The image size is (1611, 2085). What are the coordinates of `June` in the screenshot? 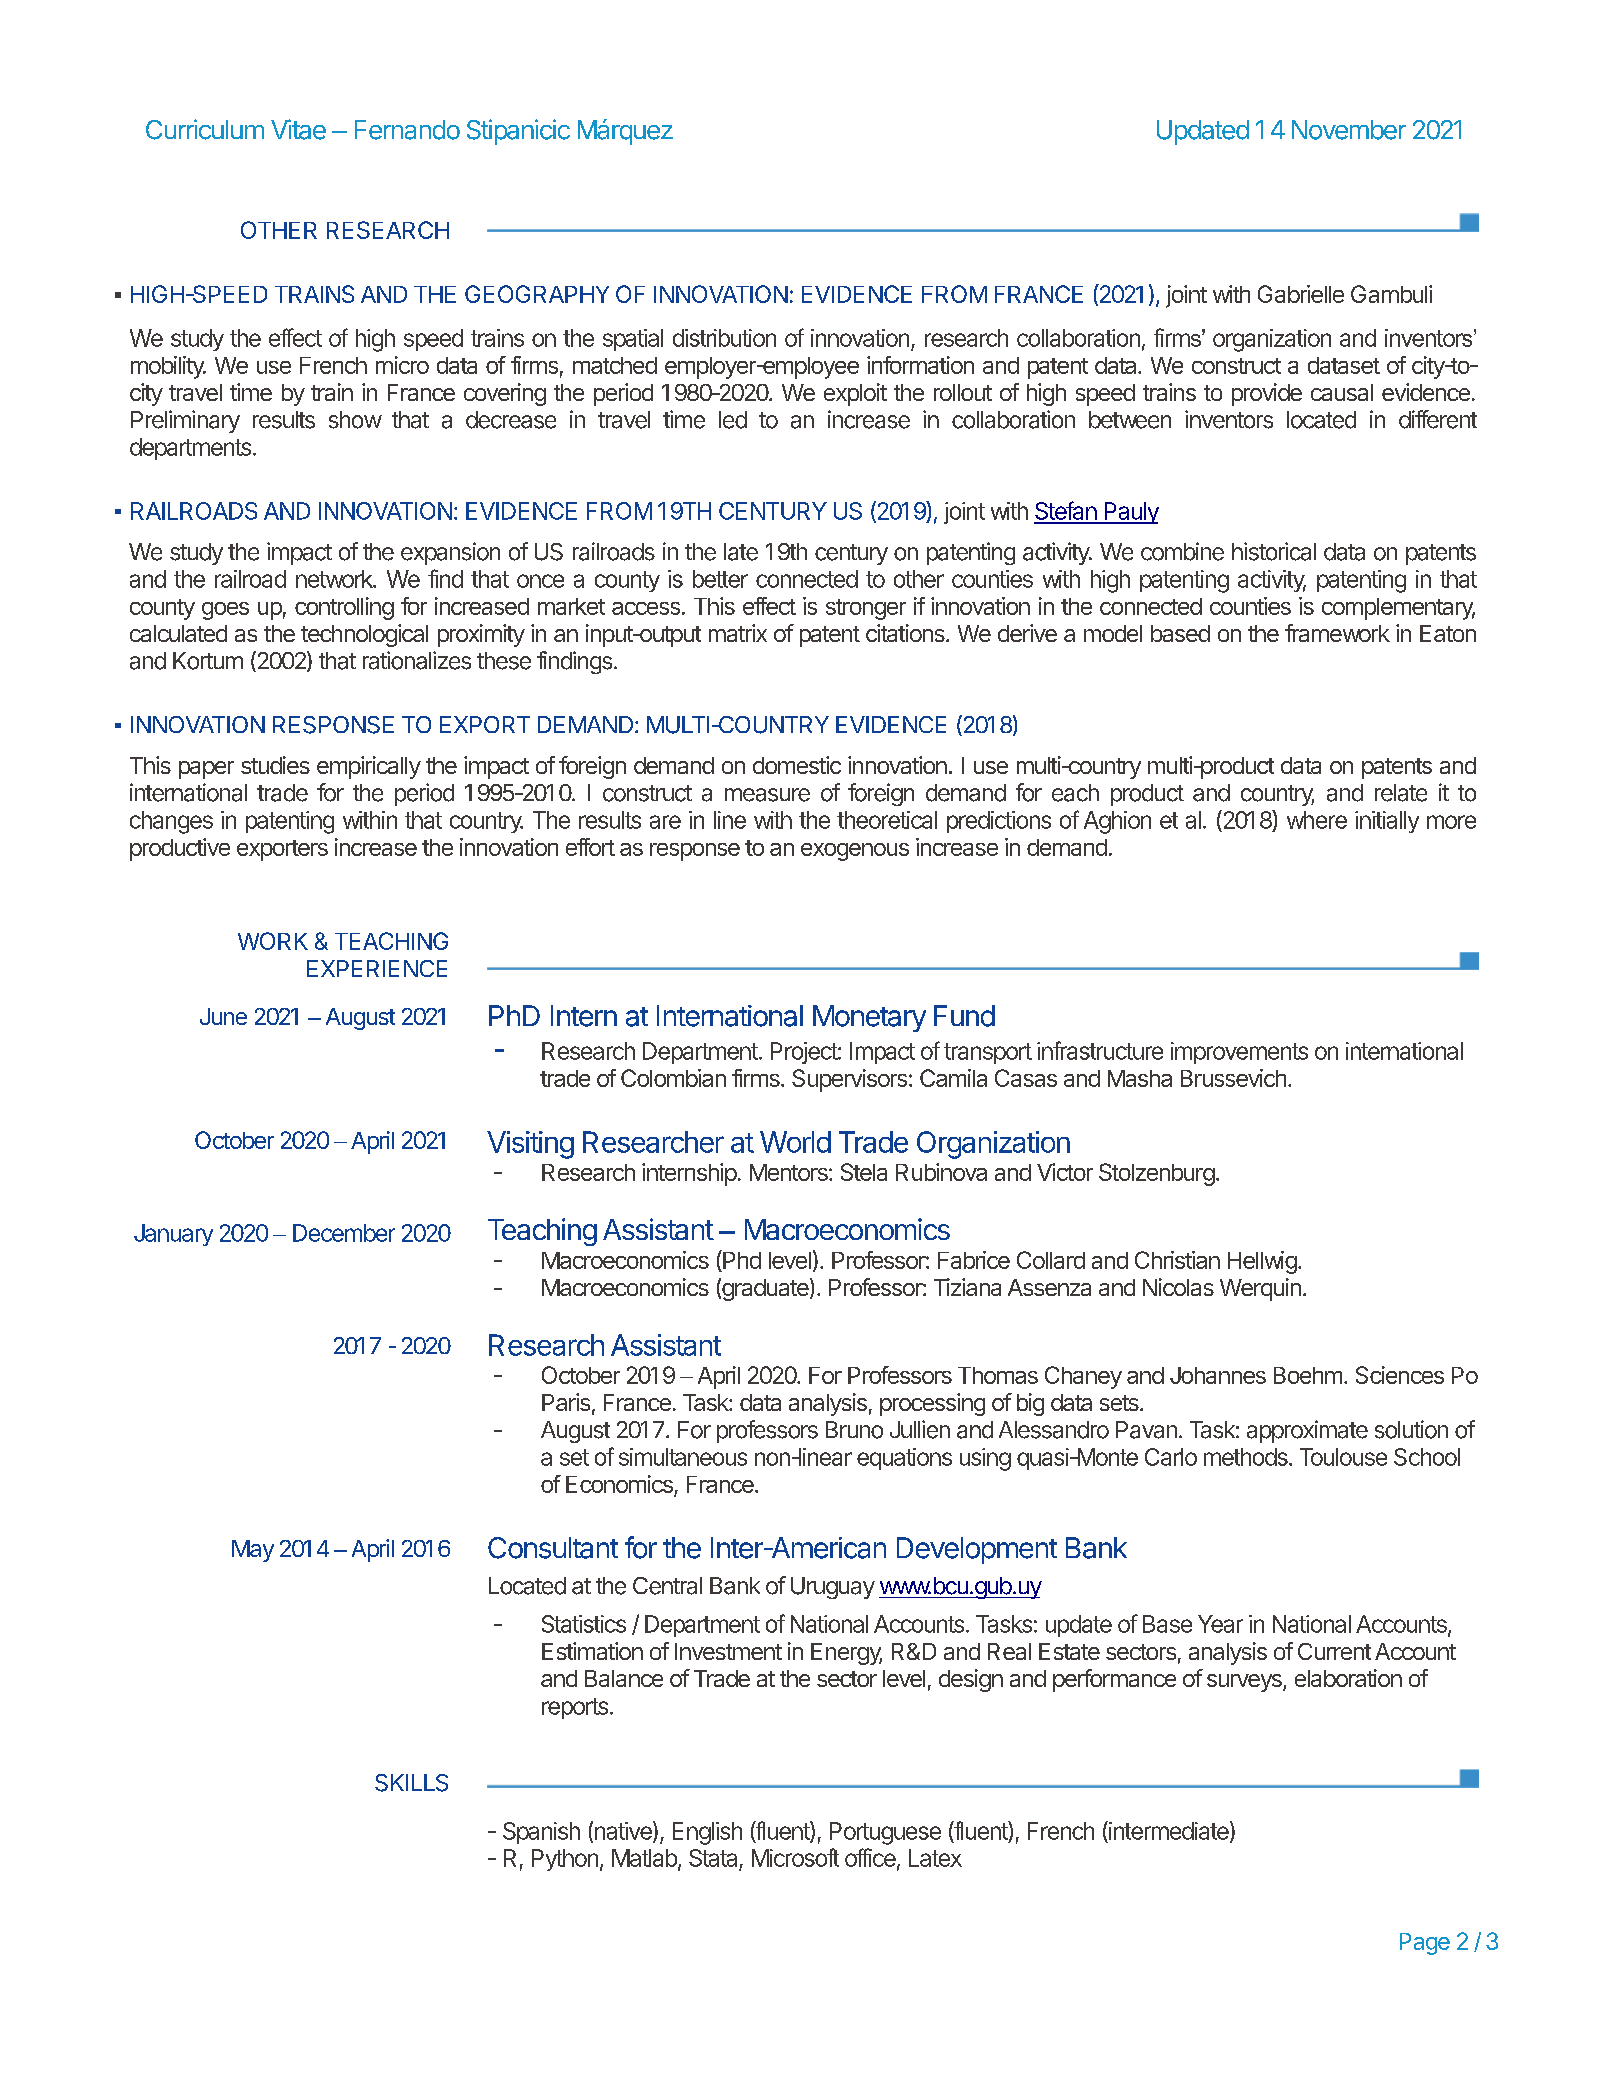 It's located at (223, 1016).
